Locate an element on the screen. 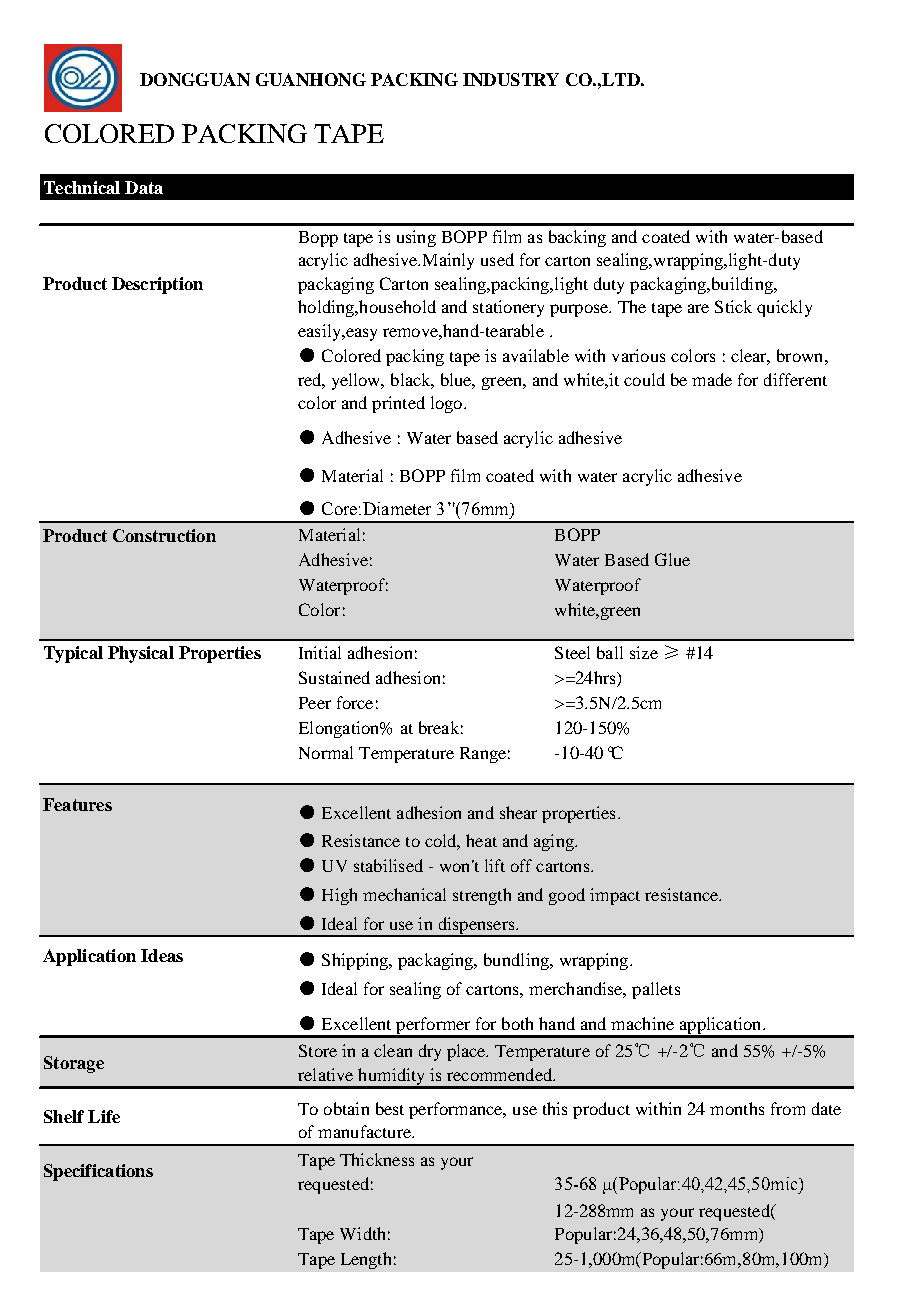  pallets is located at coordinates (656, 990).
